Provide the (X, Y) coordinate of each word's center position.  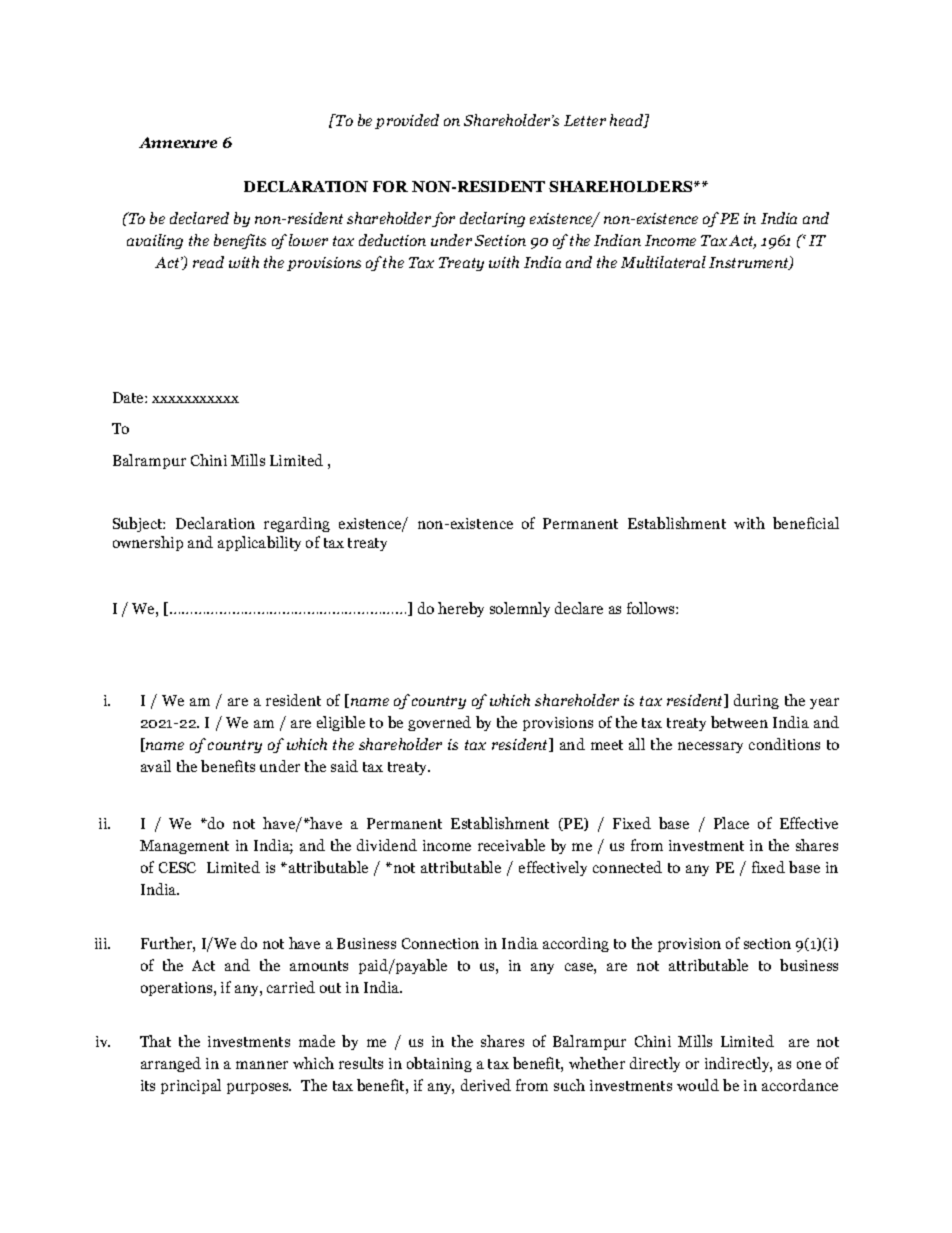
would (698, 1085)
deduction (392, 240)
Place (731, 823)
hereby (461, 609)
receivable (511, 845)
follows (652, 608)
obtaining (439, 1064)
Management (184, 847)
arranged (171, 1064)
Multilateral (663, 262)
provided (407, 121)
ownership (148, 543)
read (208, 262)
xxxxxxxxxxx (195, 399)
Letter (585, 120)
